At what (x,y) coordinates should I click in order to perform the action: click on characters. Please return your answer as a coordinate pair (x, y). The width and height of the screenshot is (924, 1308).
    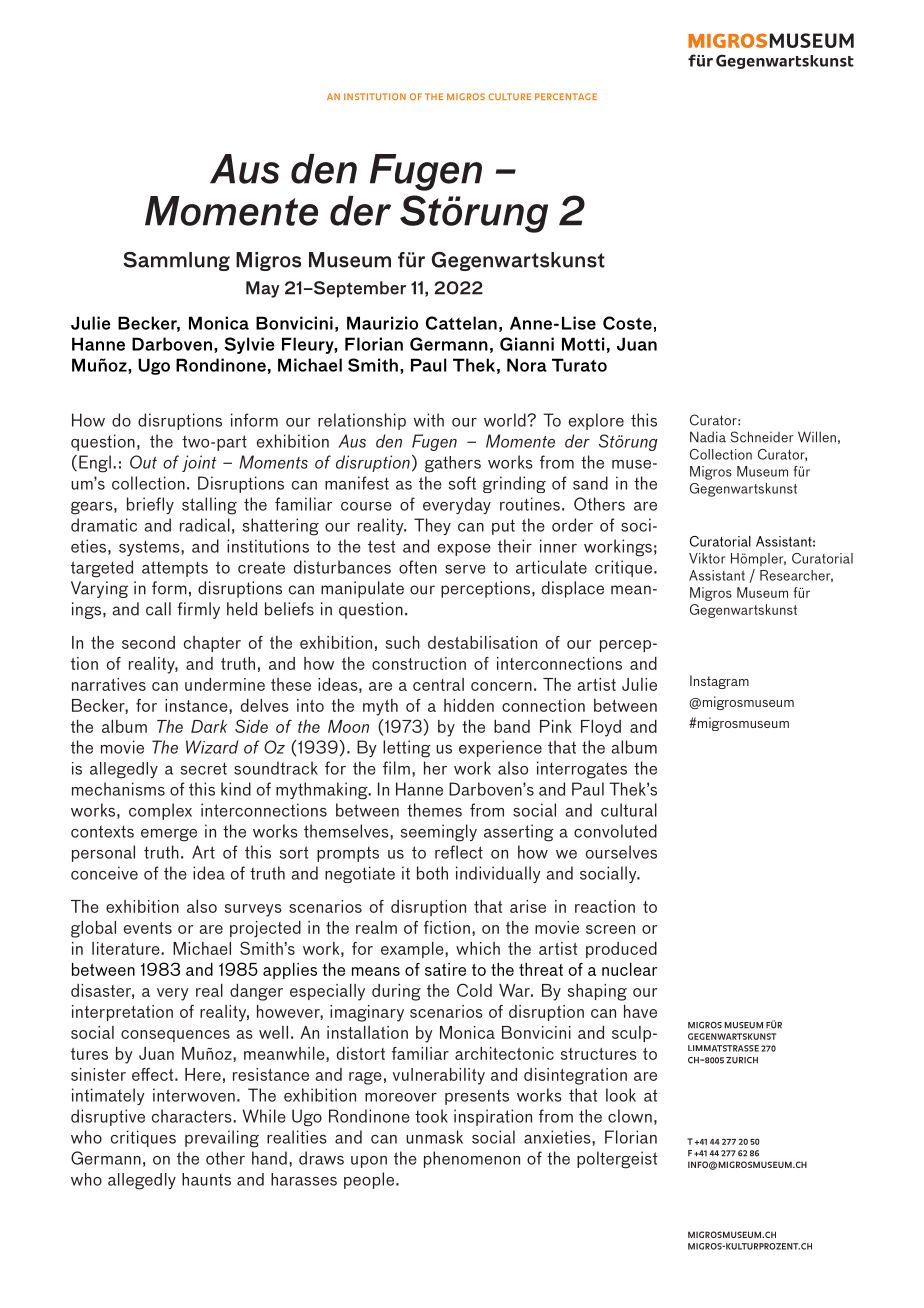
    Looking at the image, I should click on (193, 1116).
